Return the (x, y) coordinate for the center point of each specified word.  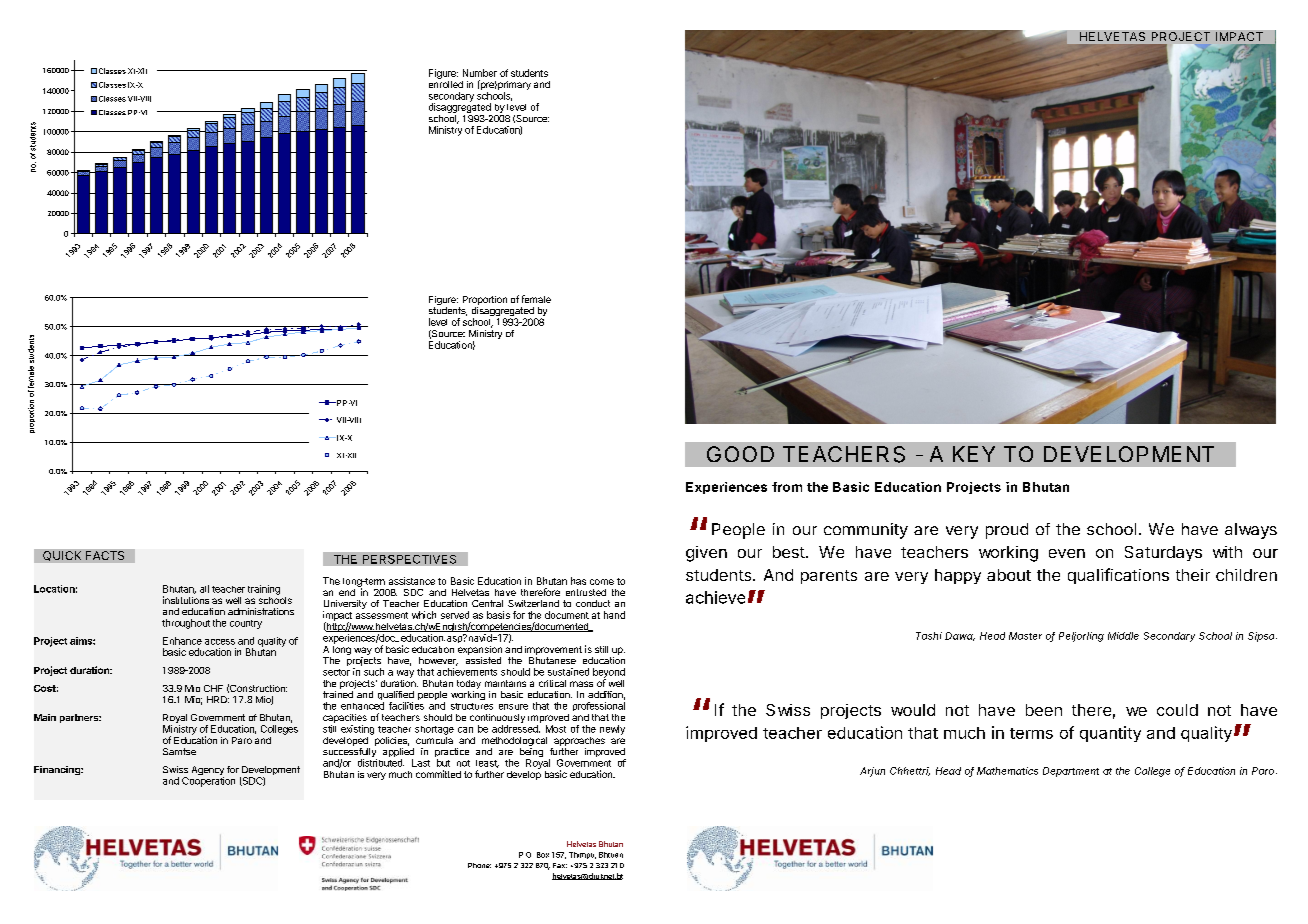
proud (1007, 531)
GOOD (740, 454)
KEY (974, 454)
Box (543, 855)
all (204, 589)
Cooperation (208, 782)
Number (480, 73)
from (787, 487)
